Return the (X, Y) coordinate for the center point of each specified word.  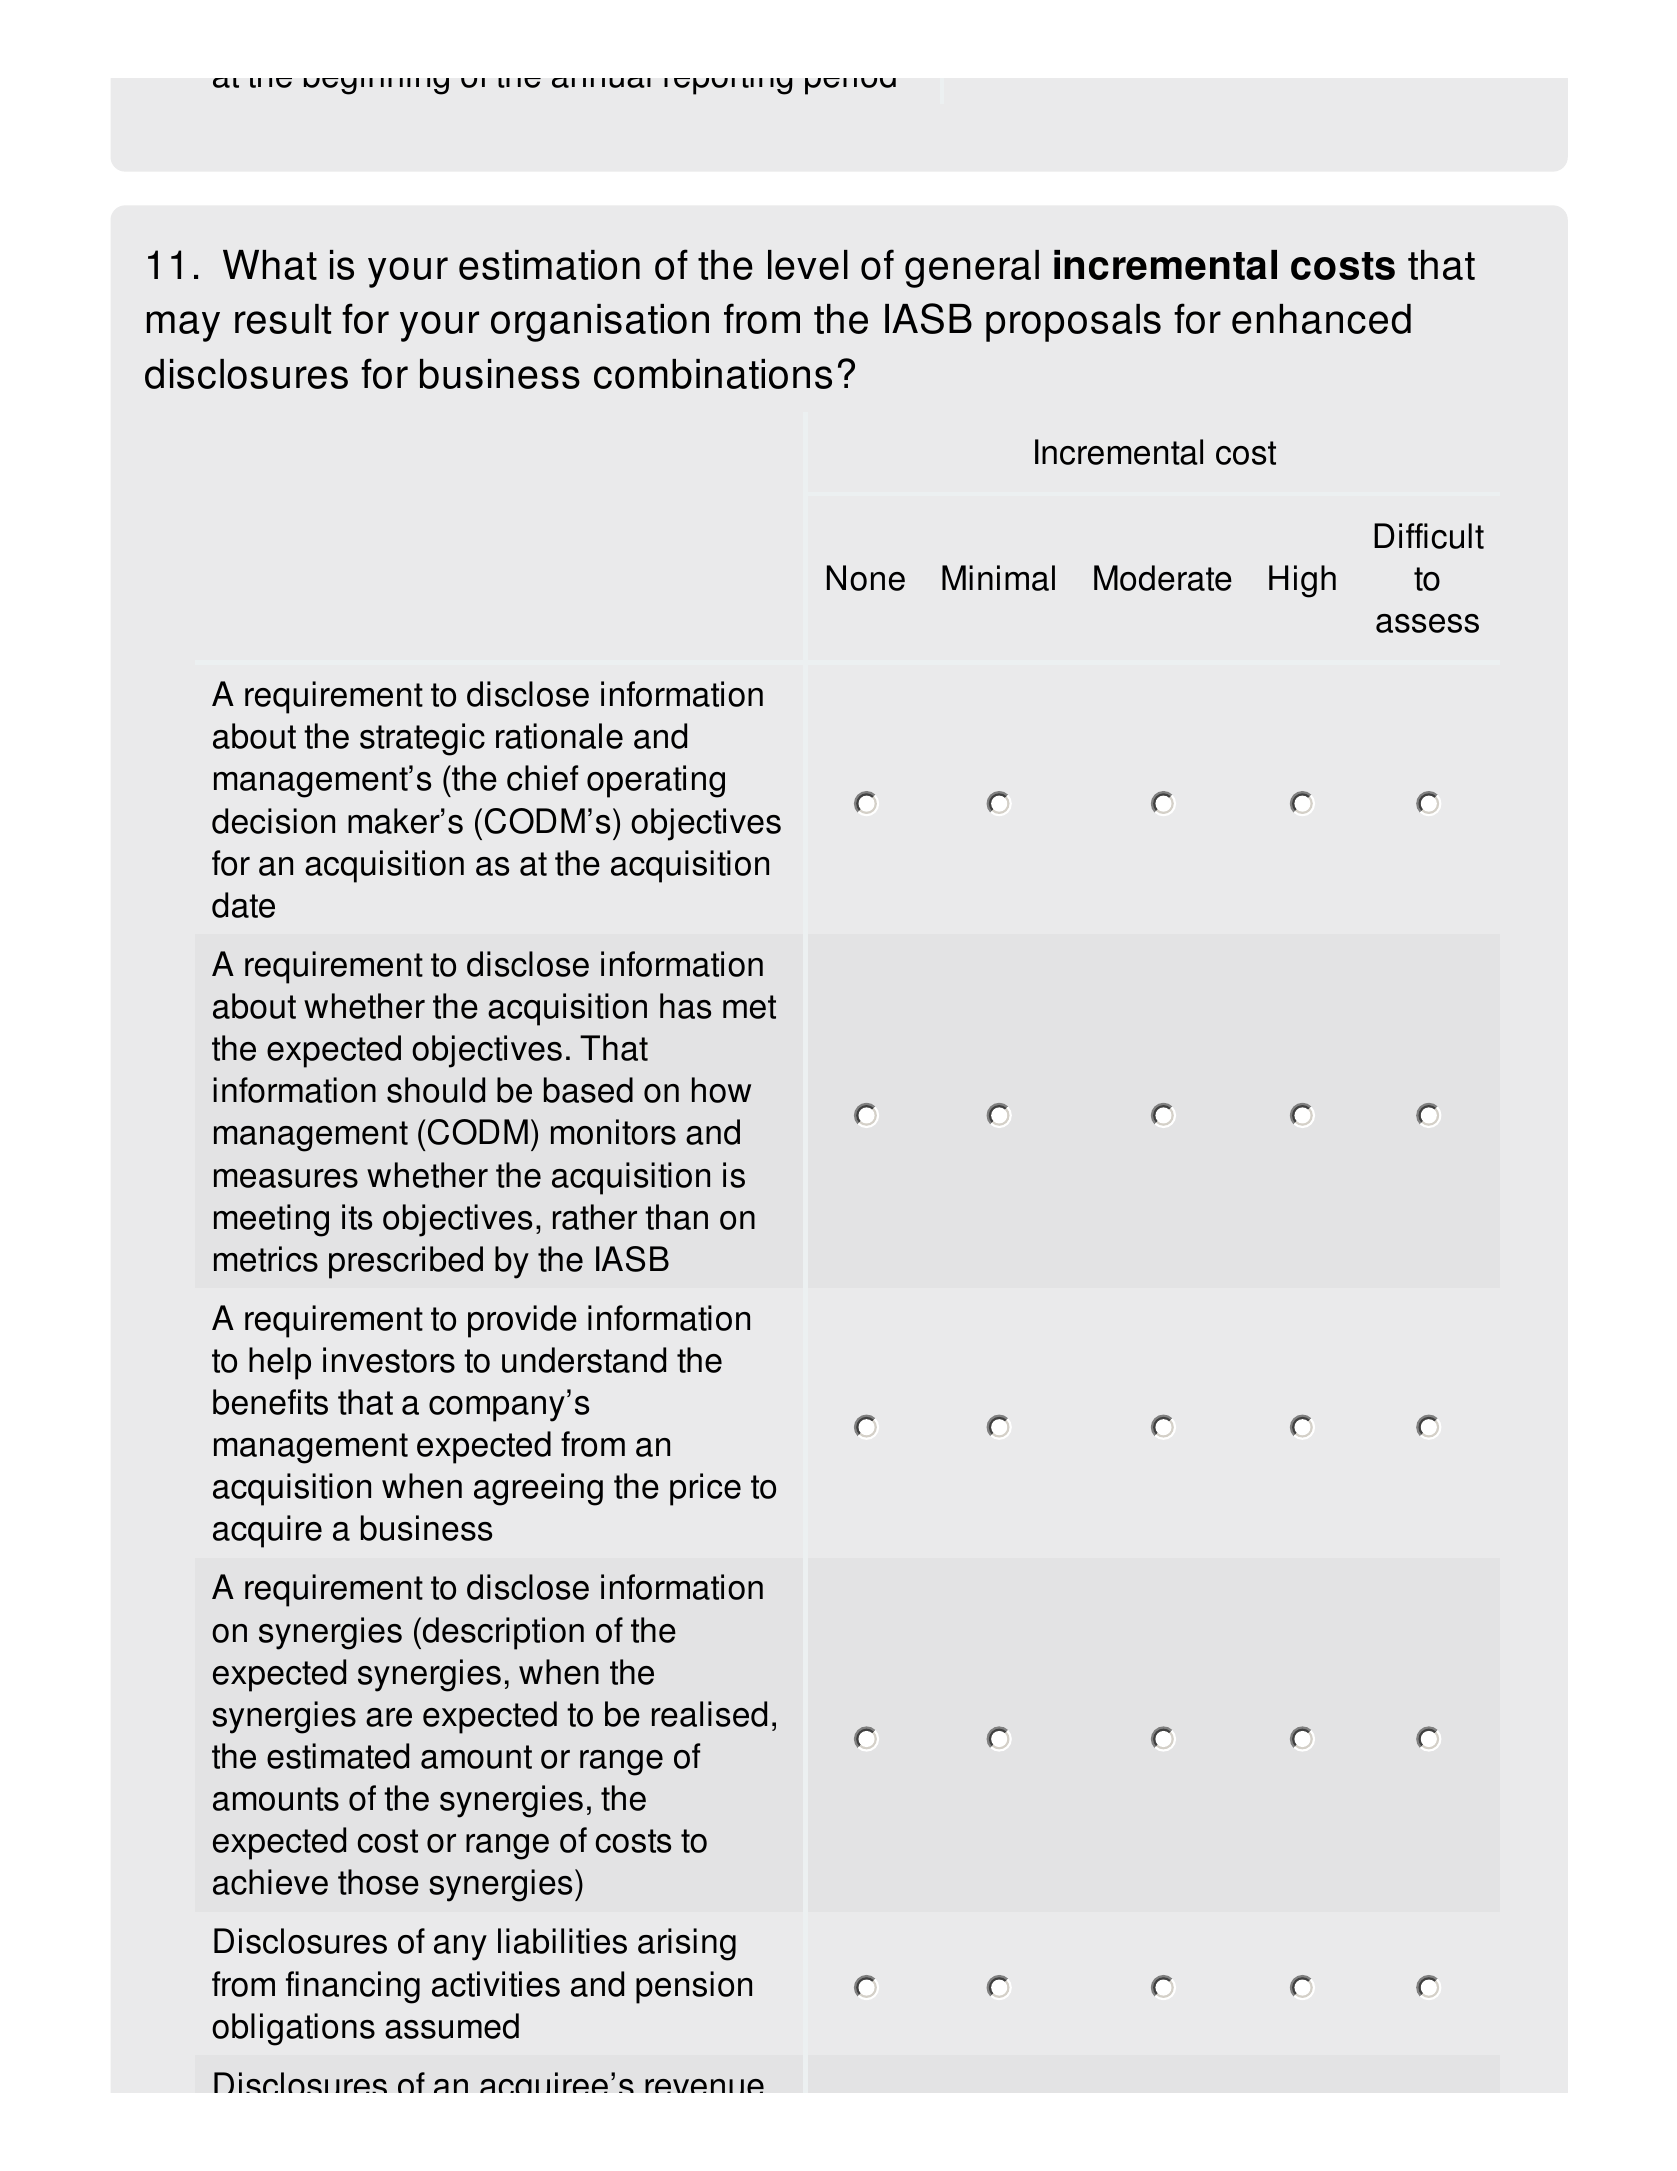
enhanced (1321, 319)
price (705, 1489)
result (283, 319)
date (243, 905)
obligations (293, 2029)
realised (709, 1714)
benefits (270, 1402)
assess (1427, 623)
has (685, 1006)
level (808, 265)
